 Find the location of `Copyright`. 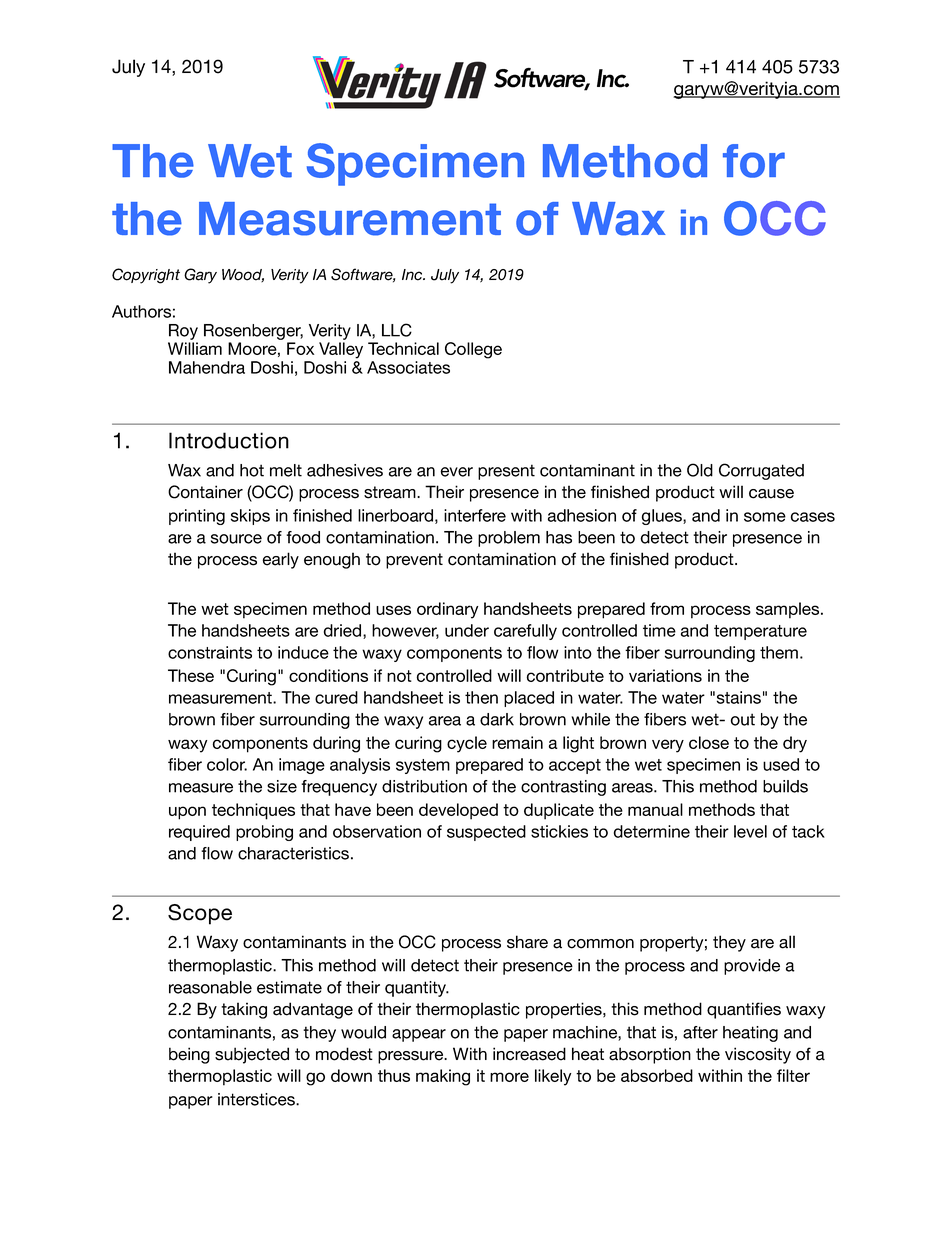

Copyright is located at coordinates (146, 276).
